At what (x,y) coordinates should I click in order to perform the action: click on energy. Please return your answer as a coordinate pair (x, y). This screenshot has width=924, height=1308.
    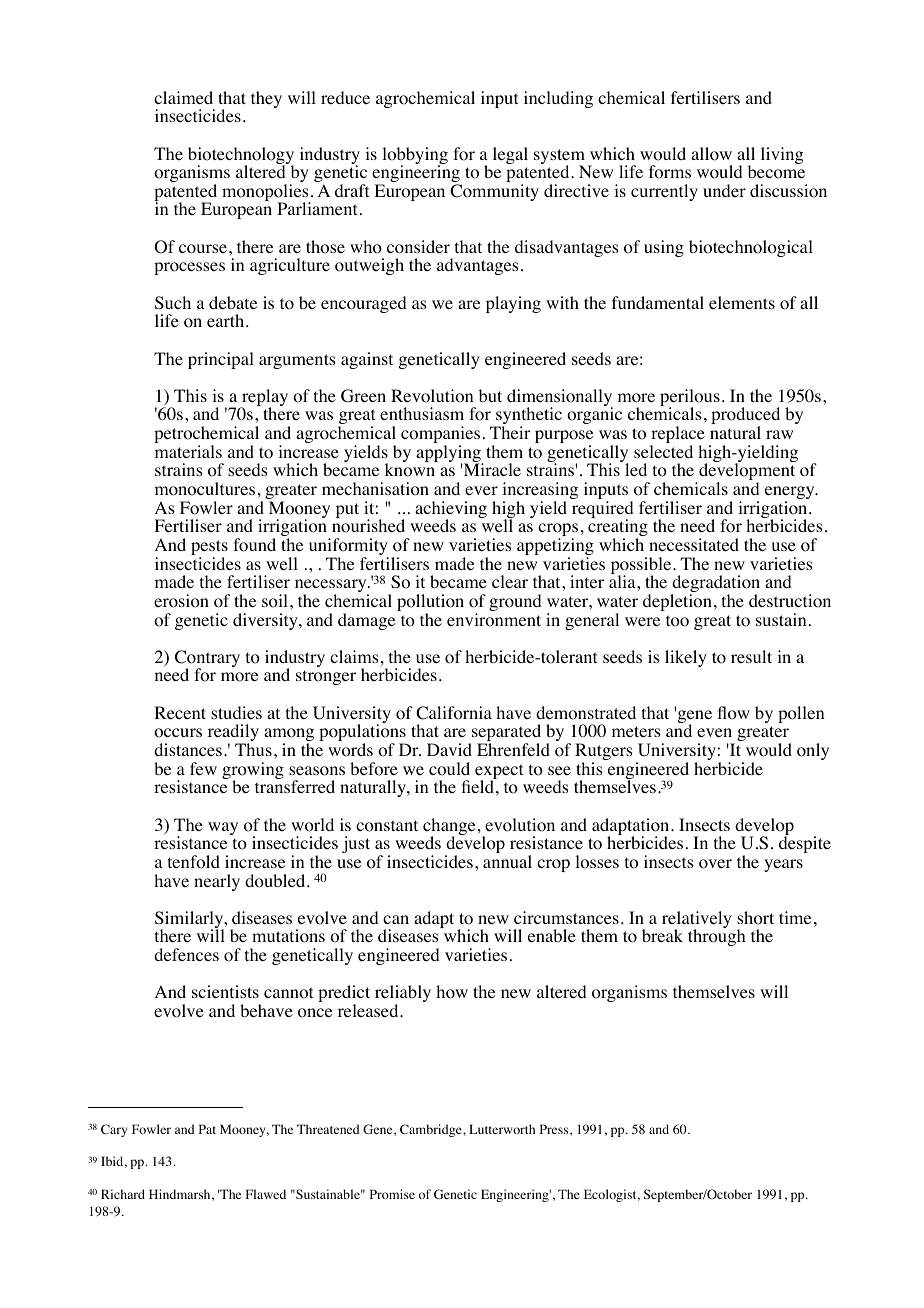
    Looking at the image, I should click on (791, 494).
